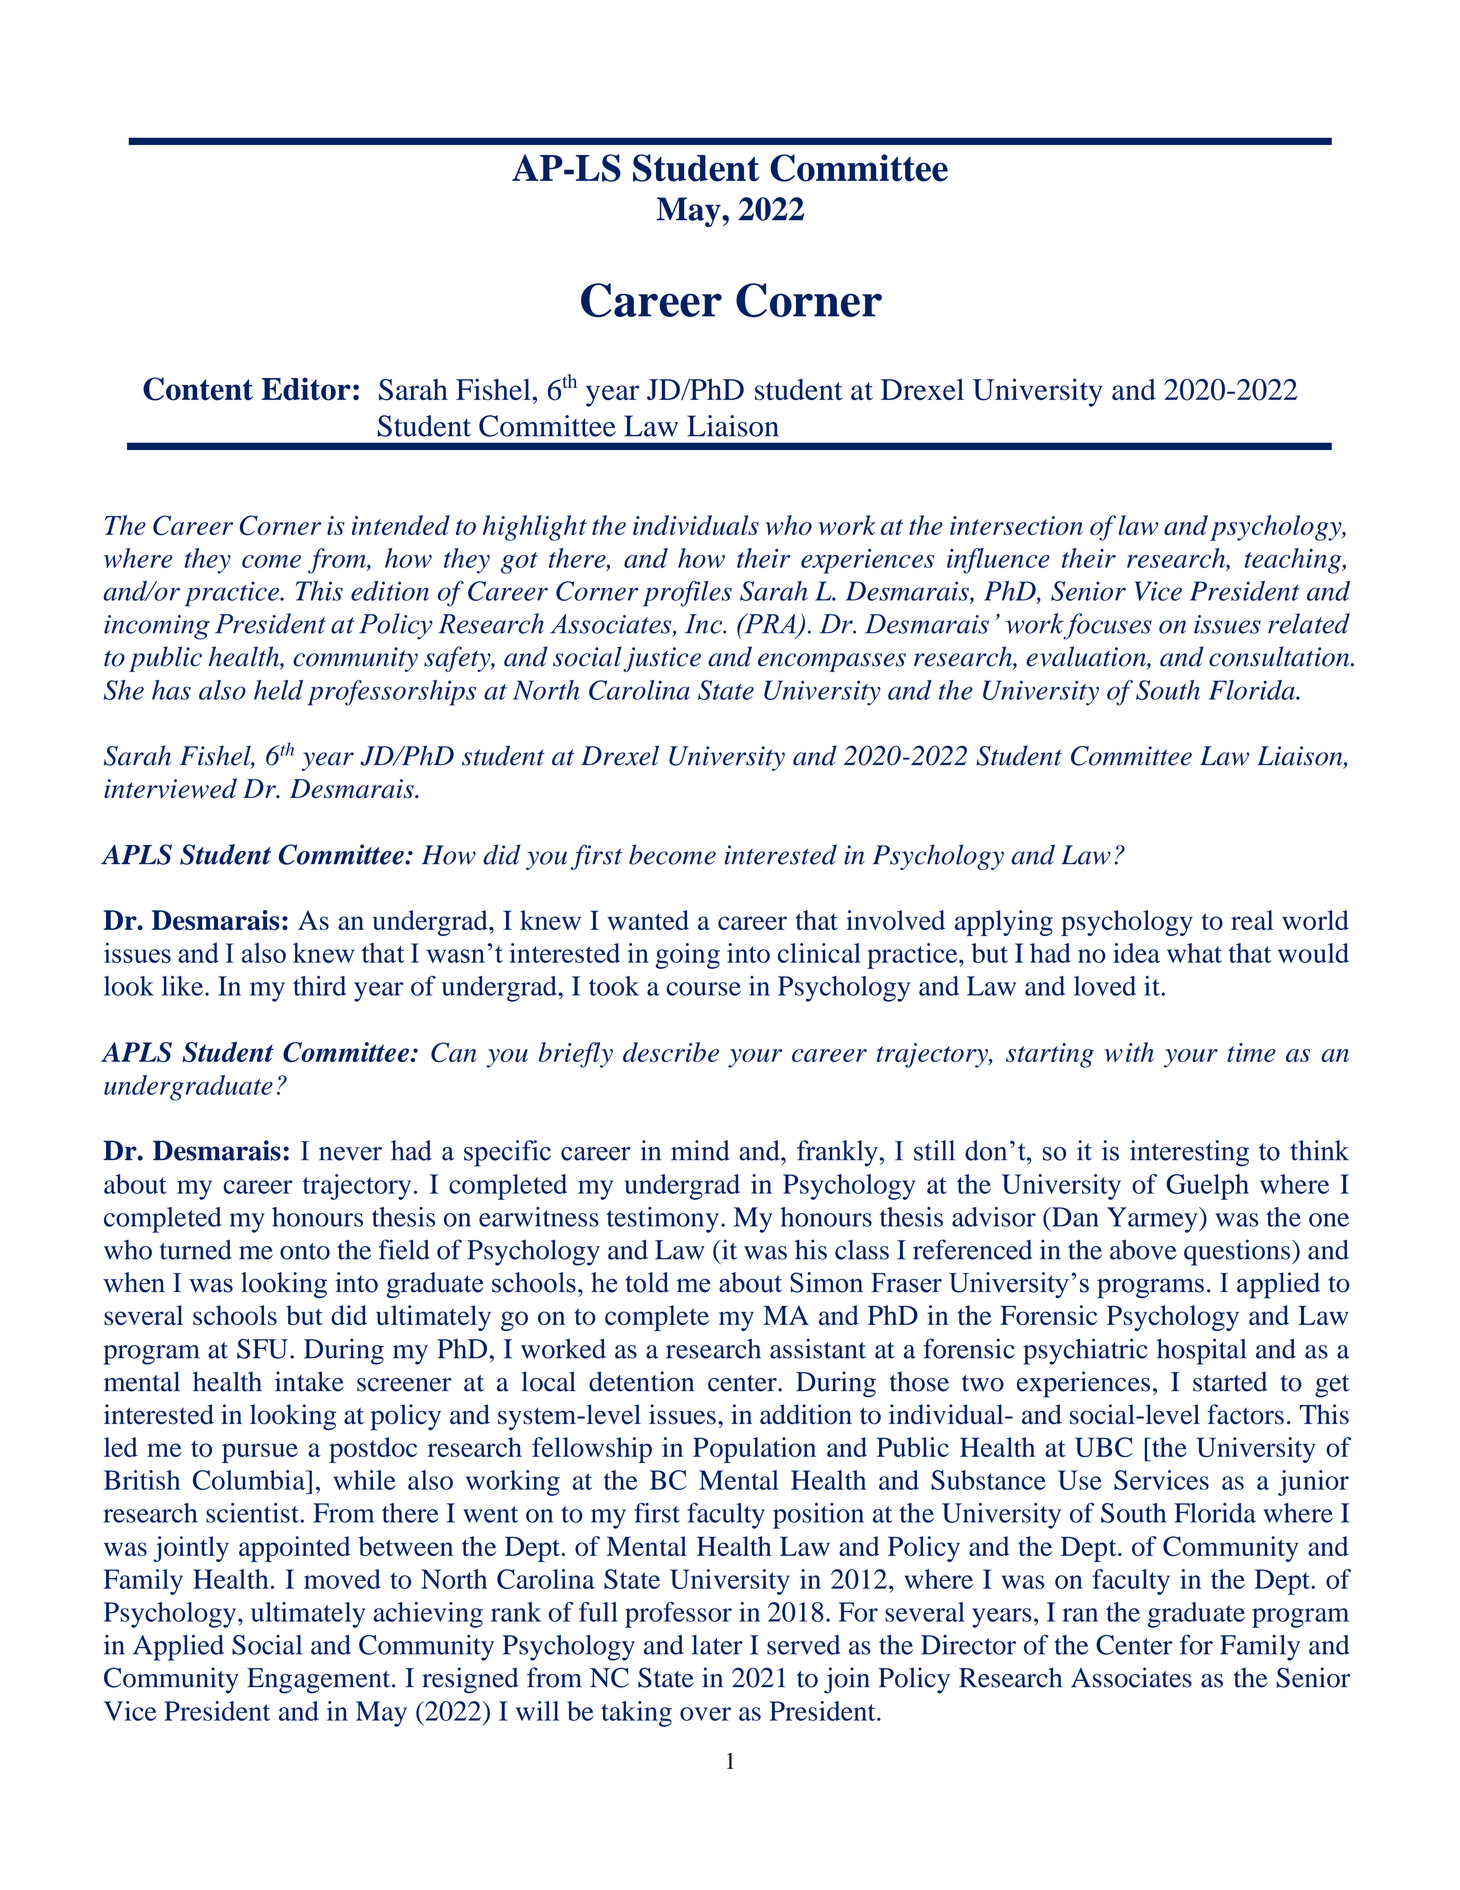 The width and height of the page is (1460, 1890). What do you see at coordinates (671, 1052) in the page?
I see `describe` at bounding box center [671, 1052].
